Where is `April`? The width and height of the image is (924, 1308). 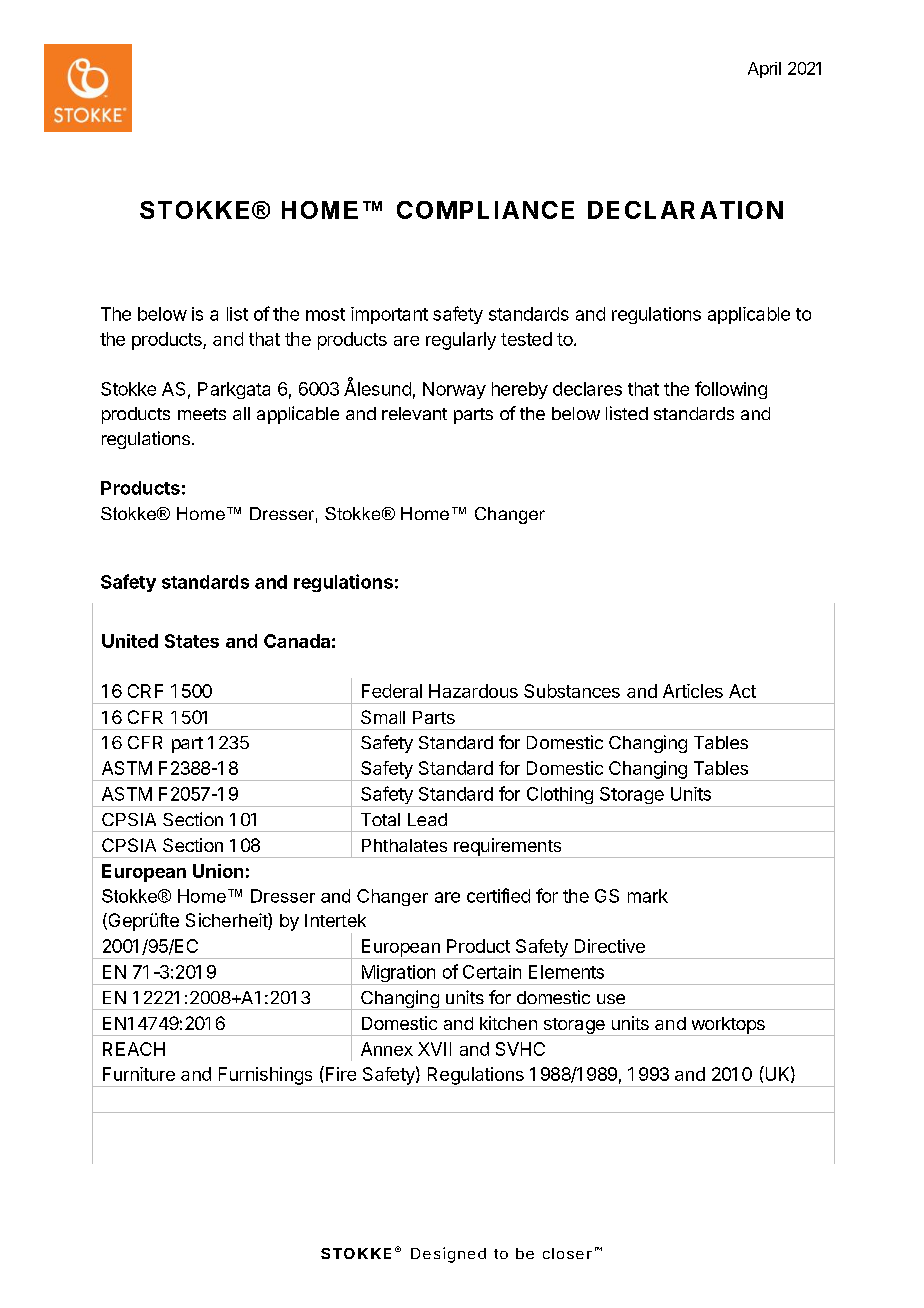
April is located at coordinates (764, 70).
